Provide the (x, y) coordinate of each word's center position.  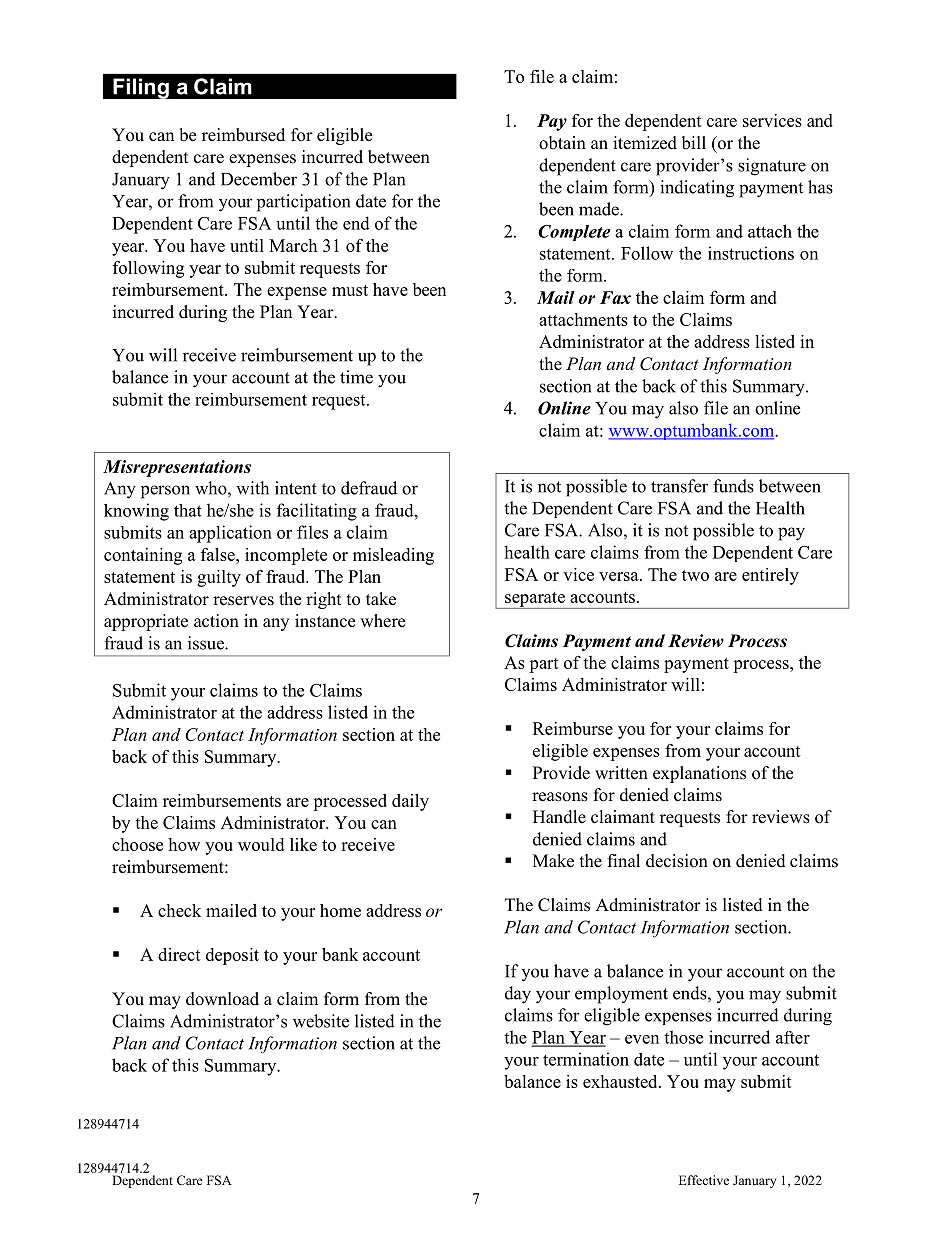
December (259, 179)
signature (772, 167)
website (321, 1021)
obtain (562, 143)
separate (535, 600)
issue (207, 643)
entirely (770, 576)
